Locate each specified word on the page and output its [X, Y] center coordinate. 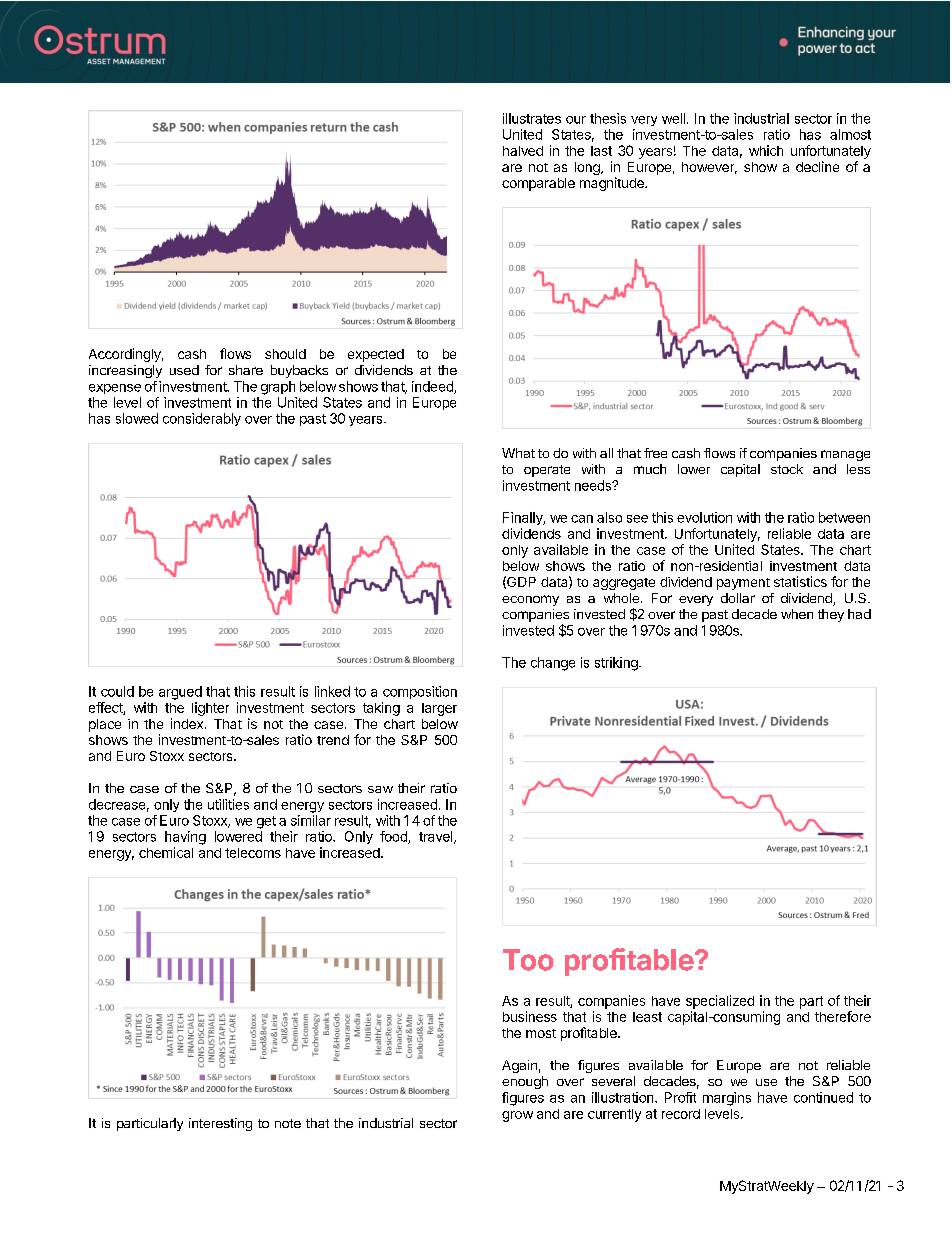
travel [437, 837]
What [518, 453]
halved [523, 151]
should [285, 354]
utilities [228, 804]
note [288, 1123]
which [766, 150]
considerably [202, 419]
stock [787, 469]
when [797, 614]
